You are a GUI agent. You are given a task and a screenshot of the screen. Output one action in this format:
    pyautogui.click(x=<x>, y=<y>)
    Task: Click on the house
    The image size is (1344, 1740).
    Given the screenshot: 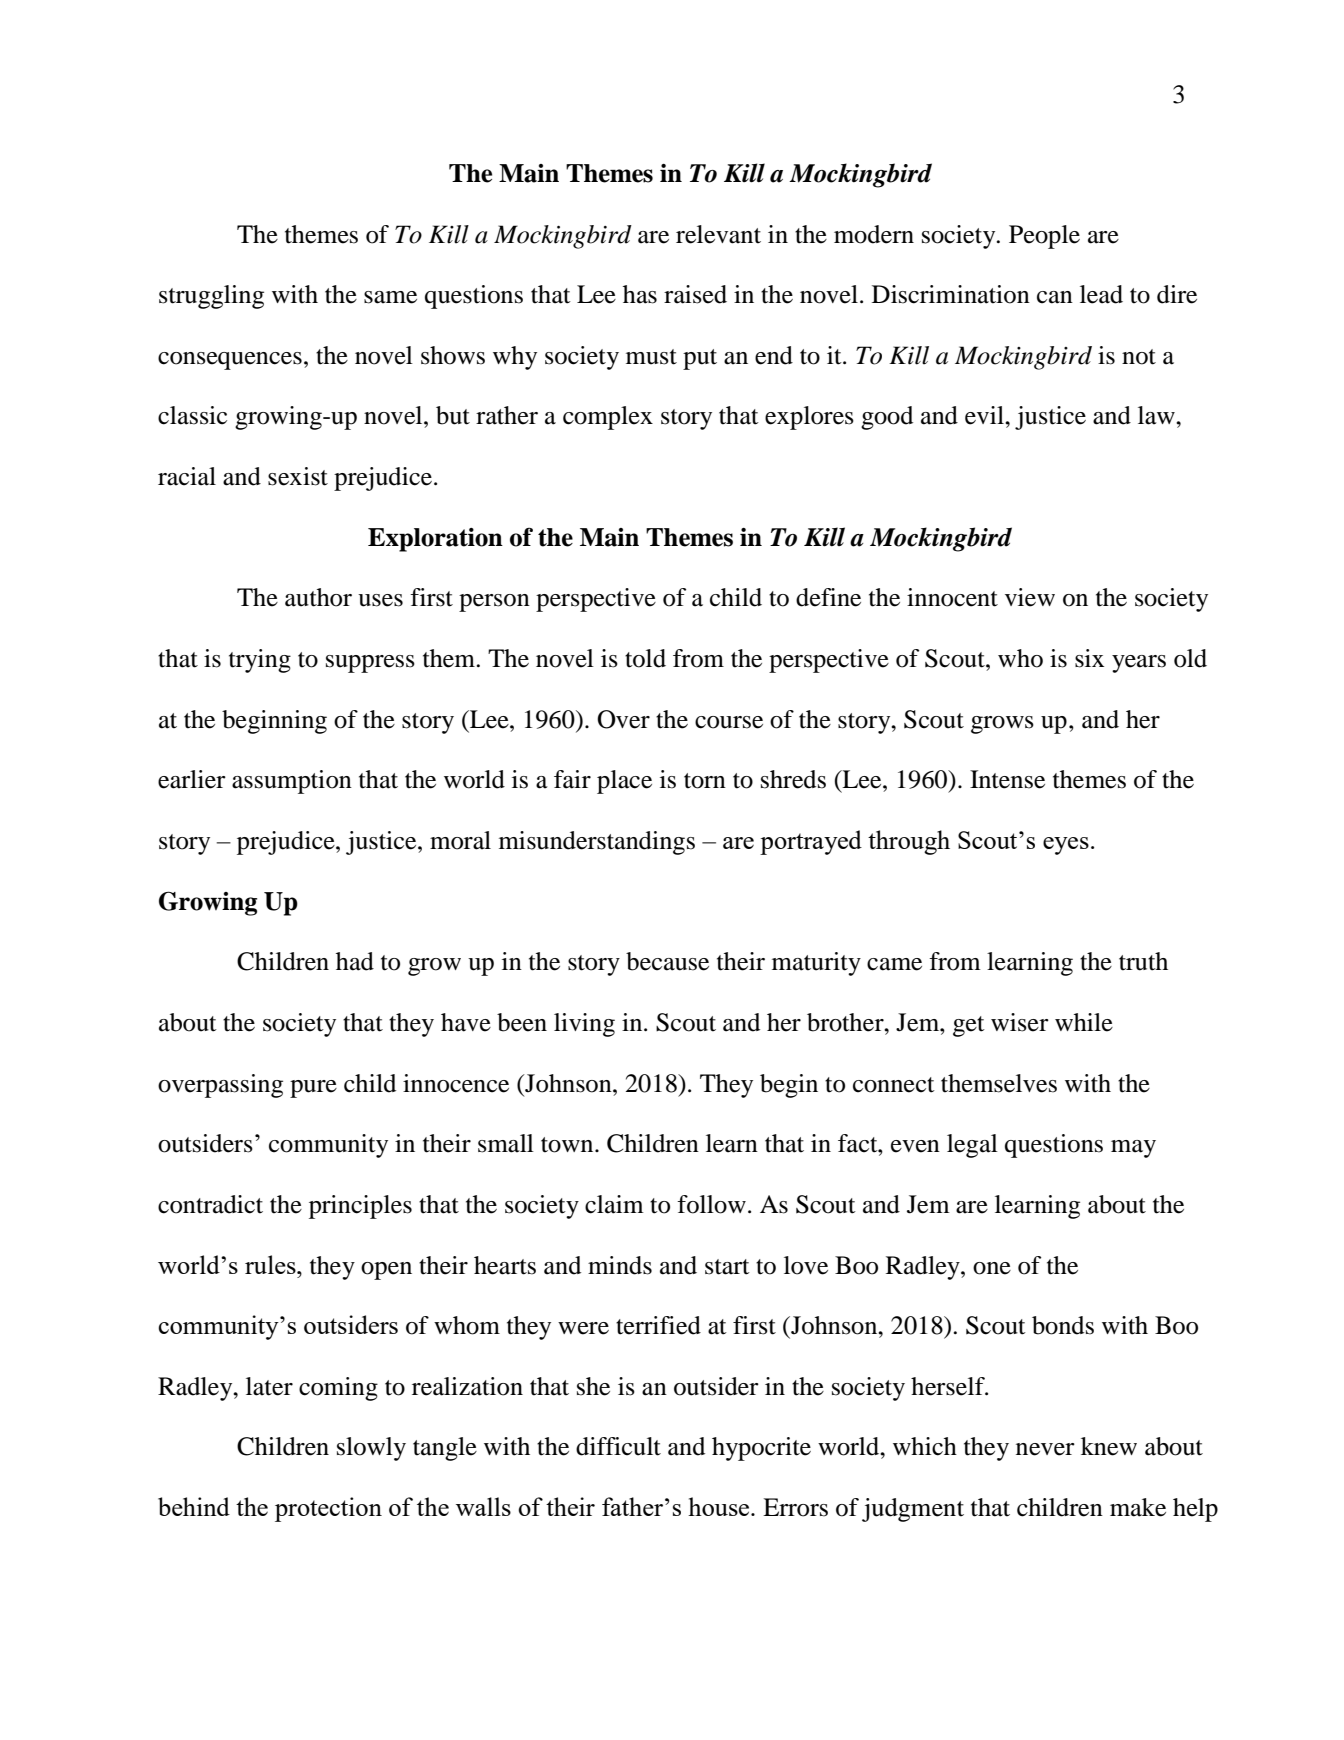 What is the action you would take?
    pyautogui.click(x=720, y=1506)
